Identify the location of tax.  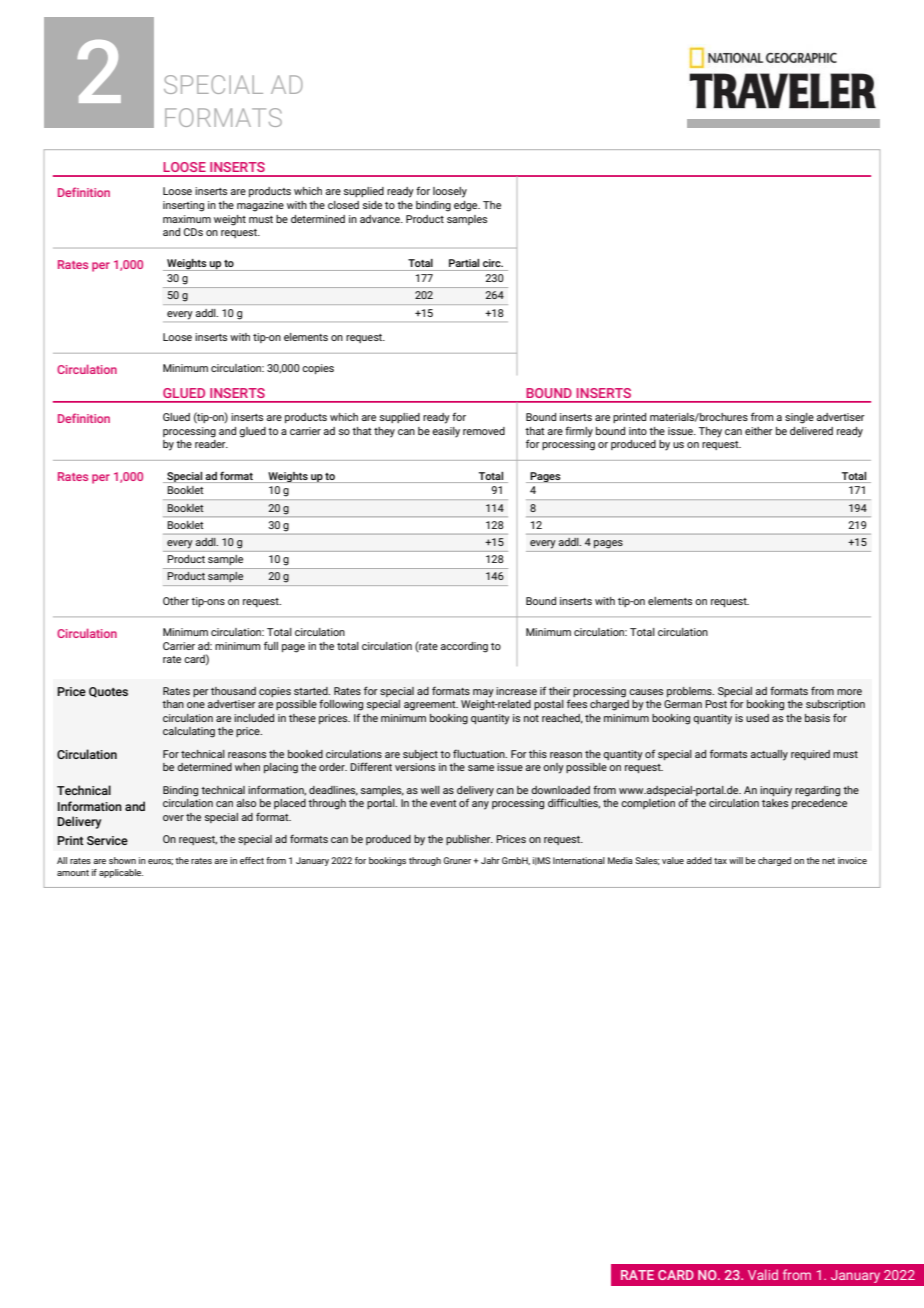
(720, 861).
